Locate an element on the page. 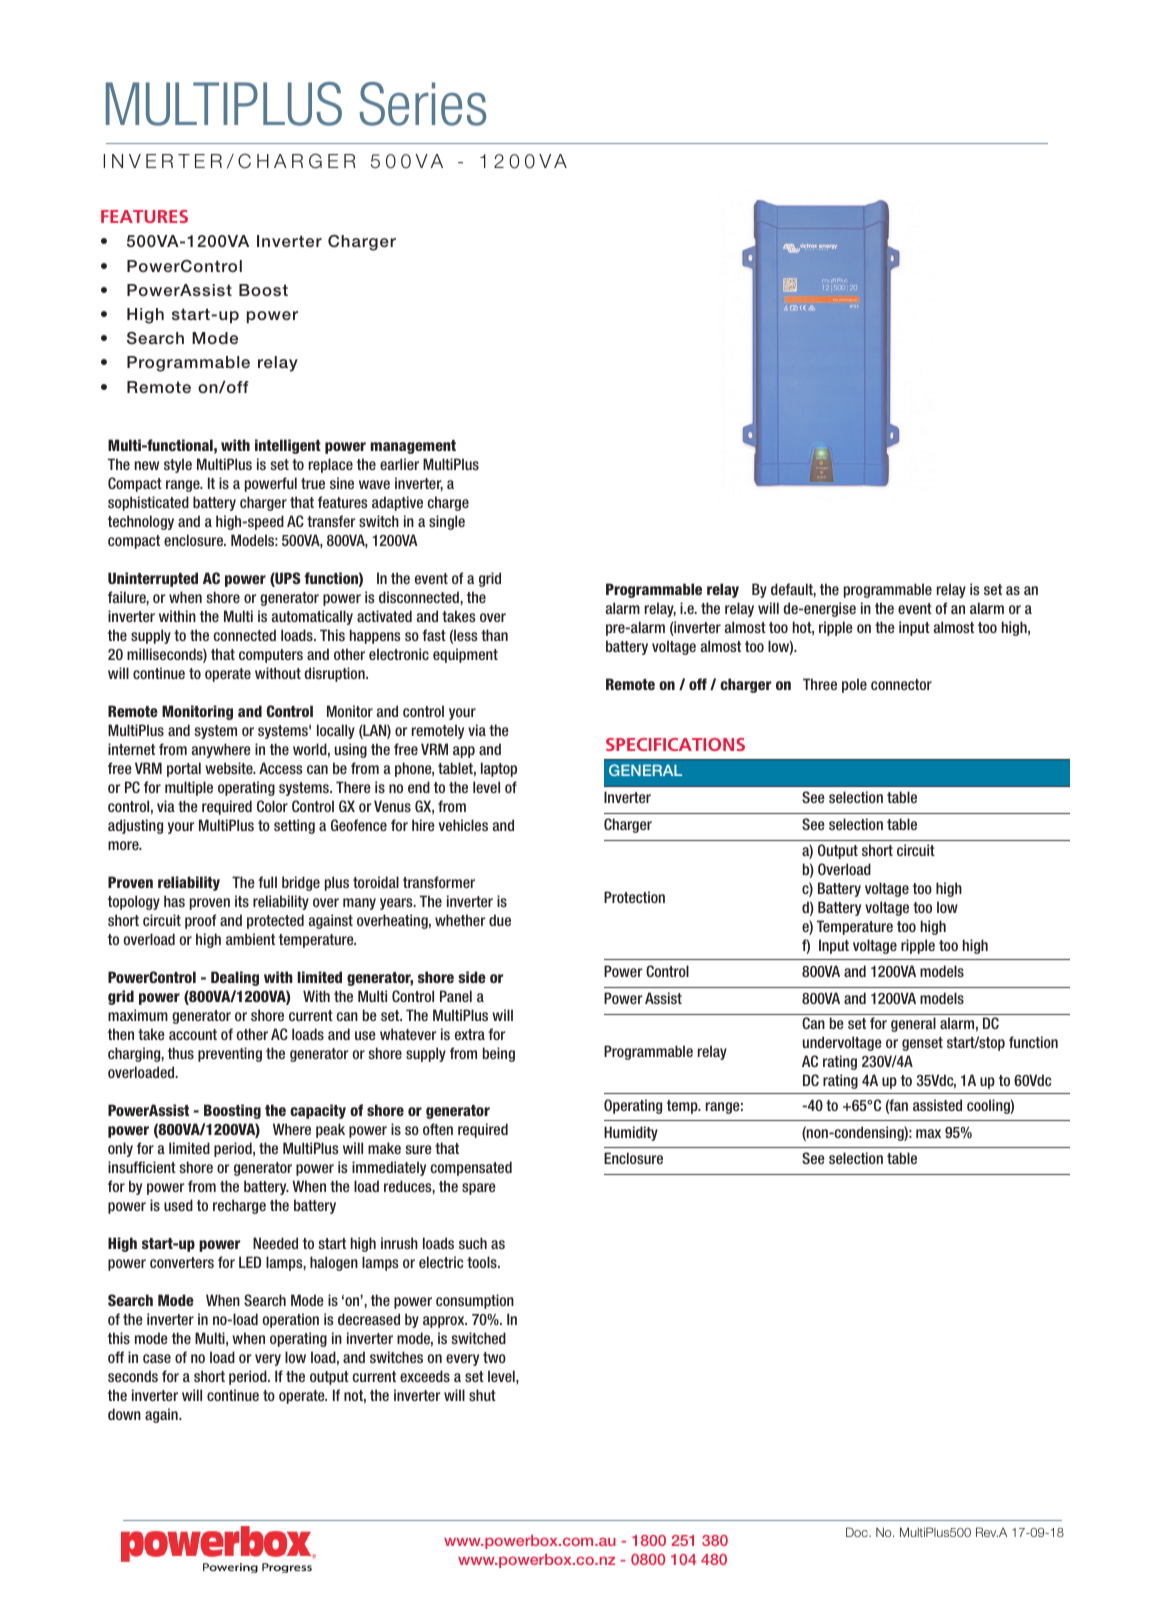 This document has height=1621, width=1162. Three is located at coordinates (820, 684).
